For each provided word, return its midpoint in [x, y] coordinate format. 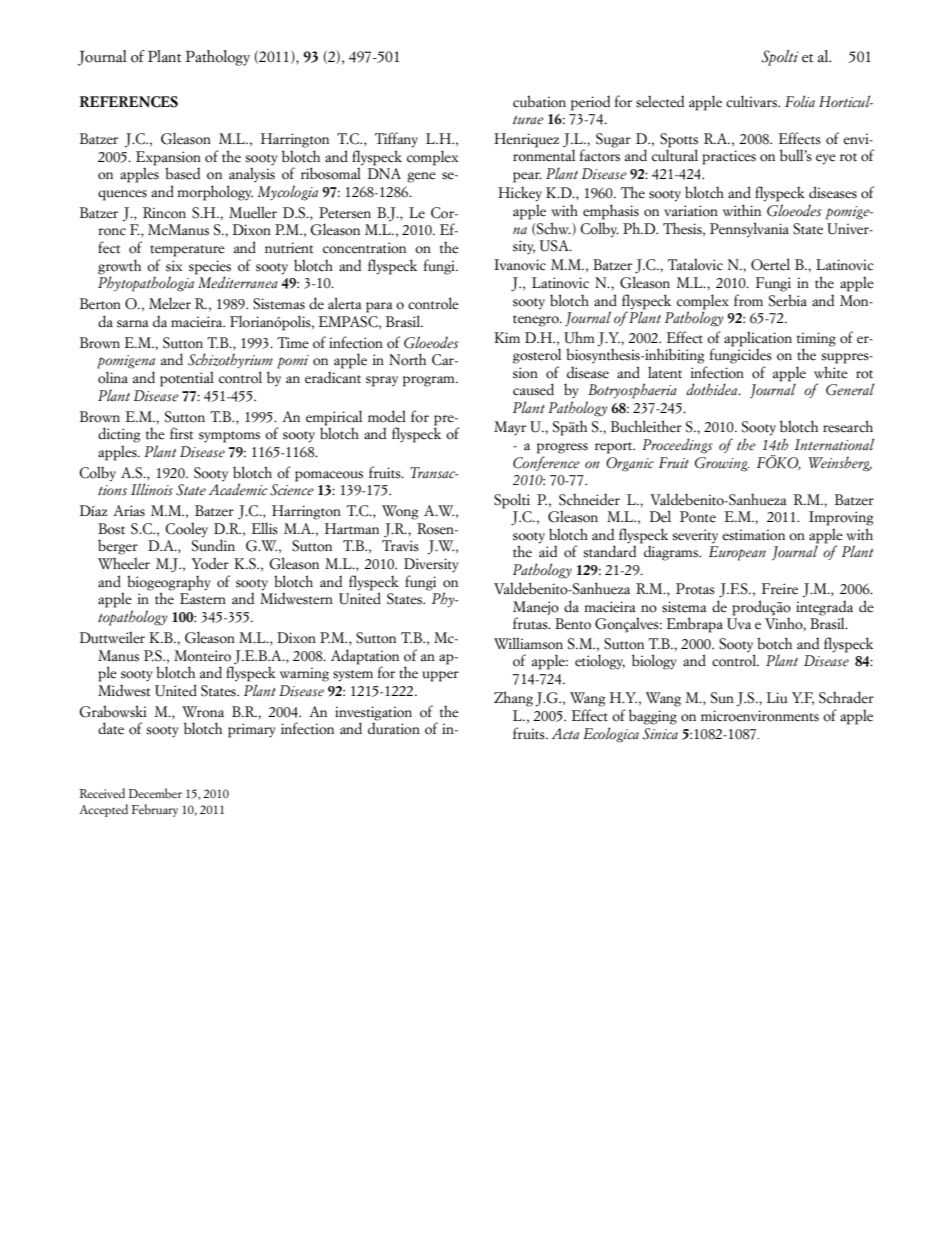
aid [548, 550]
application [758, 339]
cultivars [752, 101]
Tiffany [396, 140]
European [737, 553]
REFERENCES [129, 102]
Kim [507, 337]
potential [187, 379]
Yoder [210, 563]
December [155, 793]
